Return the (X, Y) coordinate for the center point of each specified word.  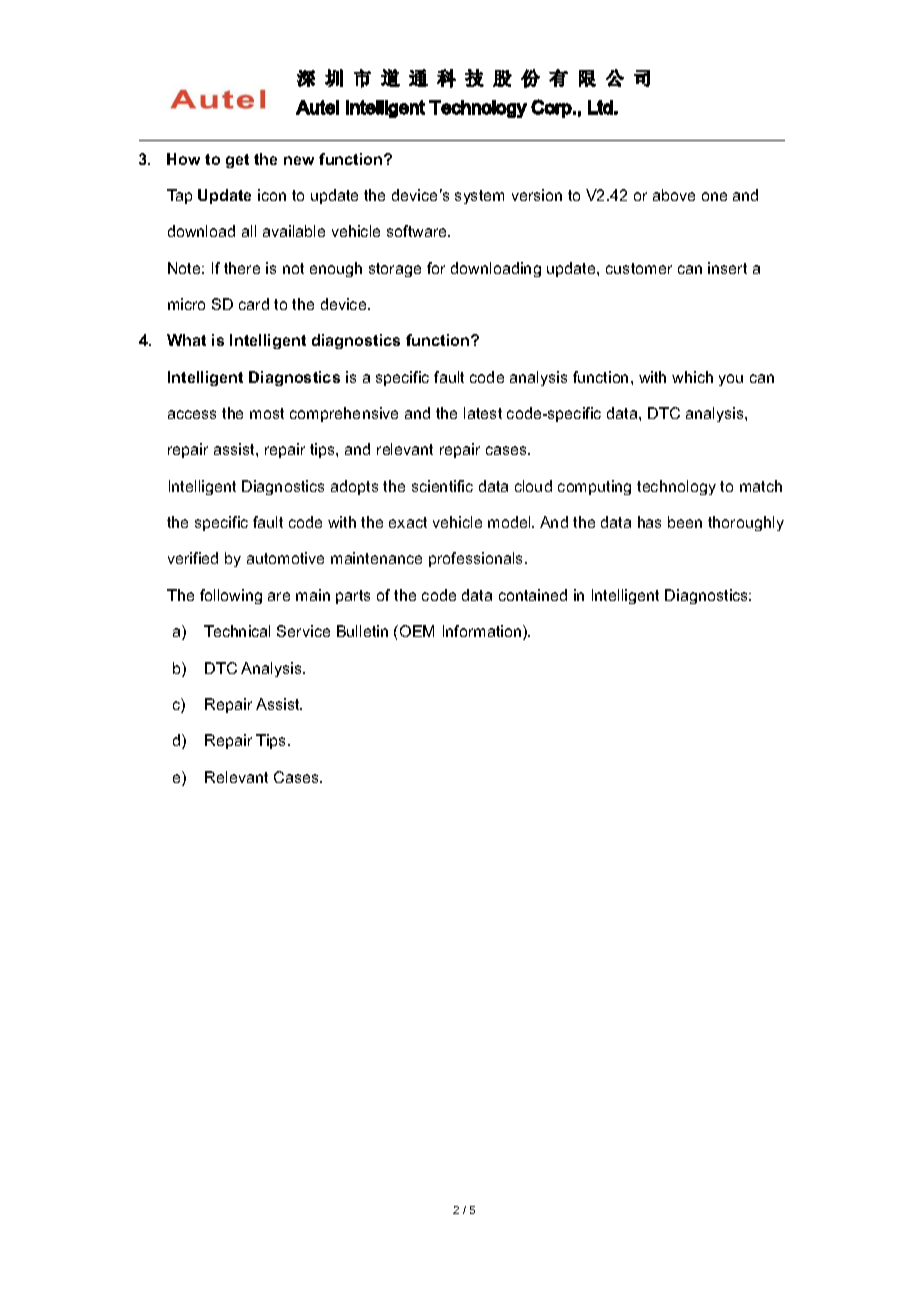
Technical (237, 631)
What (186, 340)
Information (483, 632)
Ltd (600, 107)
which (692, 377)
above (674, 195)
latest (483, 413)
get (237, 161)
